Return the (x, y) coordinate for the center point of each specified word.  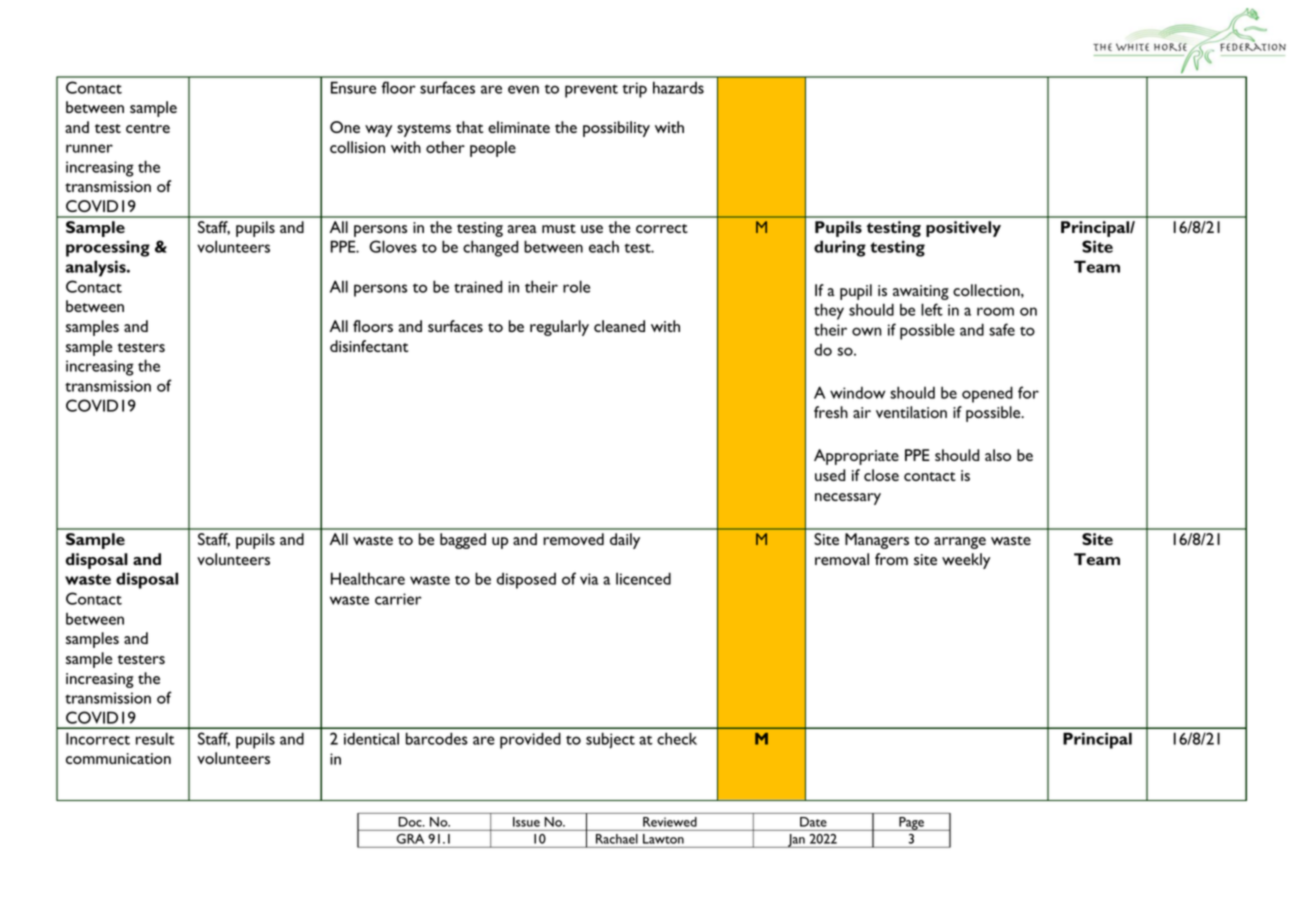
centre (148, 128)
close (881, 475)
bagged (463, 541)
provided (530, 740)
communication (118, 758)
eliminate (519, 127)
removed (573, 539)
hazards (678, 87)
